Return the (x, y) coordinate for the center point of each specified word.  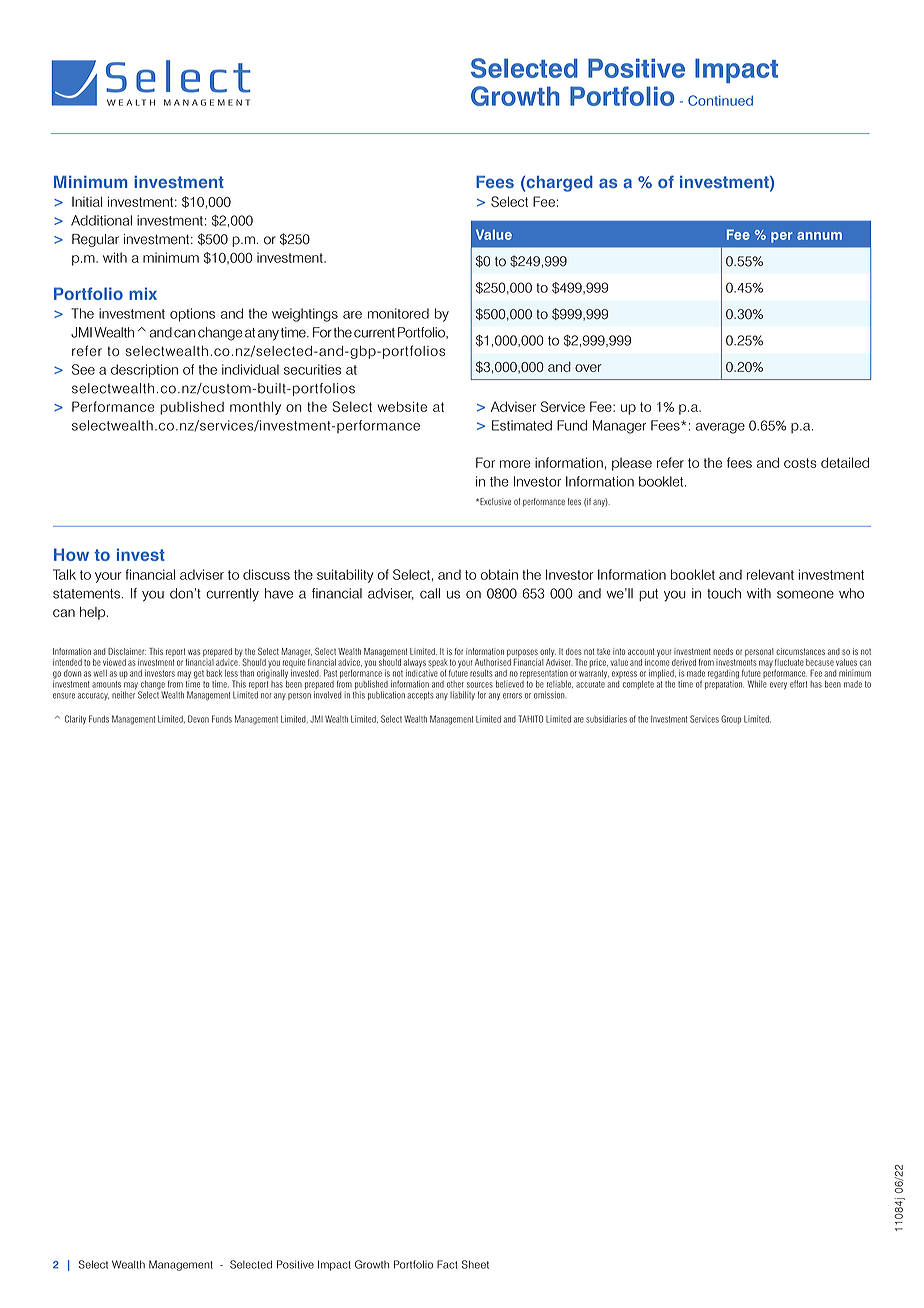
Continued (720, 100)
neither (123, 695)
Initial (87, 201)
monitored (398, 313)
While (757, 684)
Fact (447, 1264)
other (455, 684)
